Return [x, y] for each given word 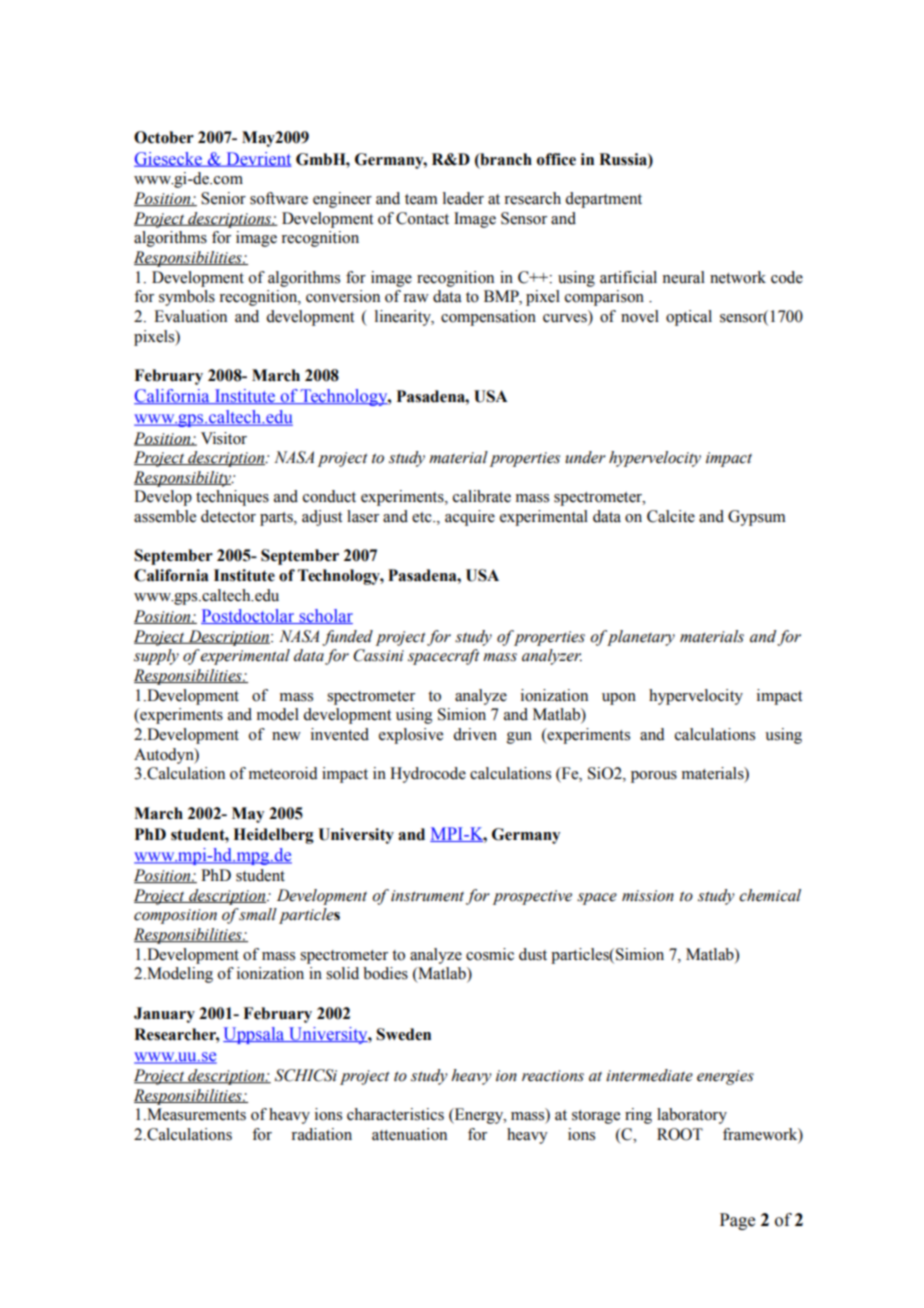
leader [463, 198]
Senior [223, 198]
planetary [641, 638]
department [603, 200]
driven [475, 734]
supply [156, 657]
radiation [321, 1134]
